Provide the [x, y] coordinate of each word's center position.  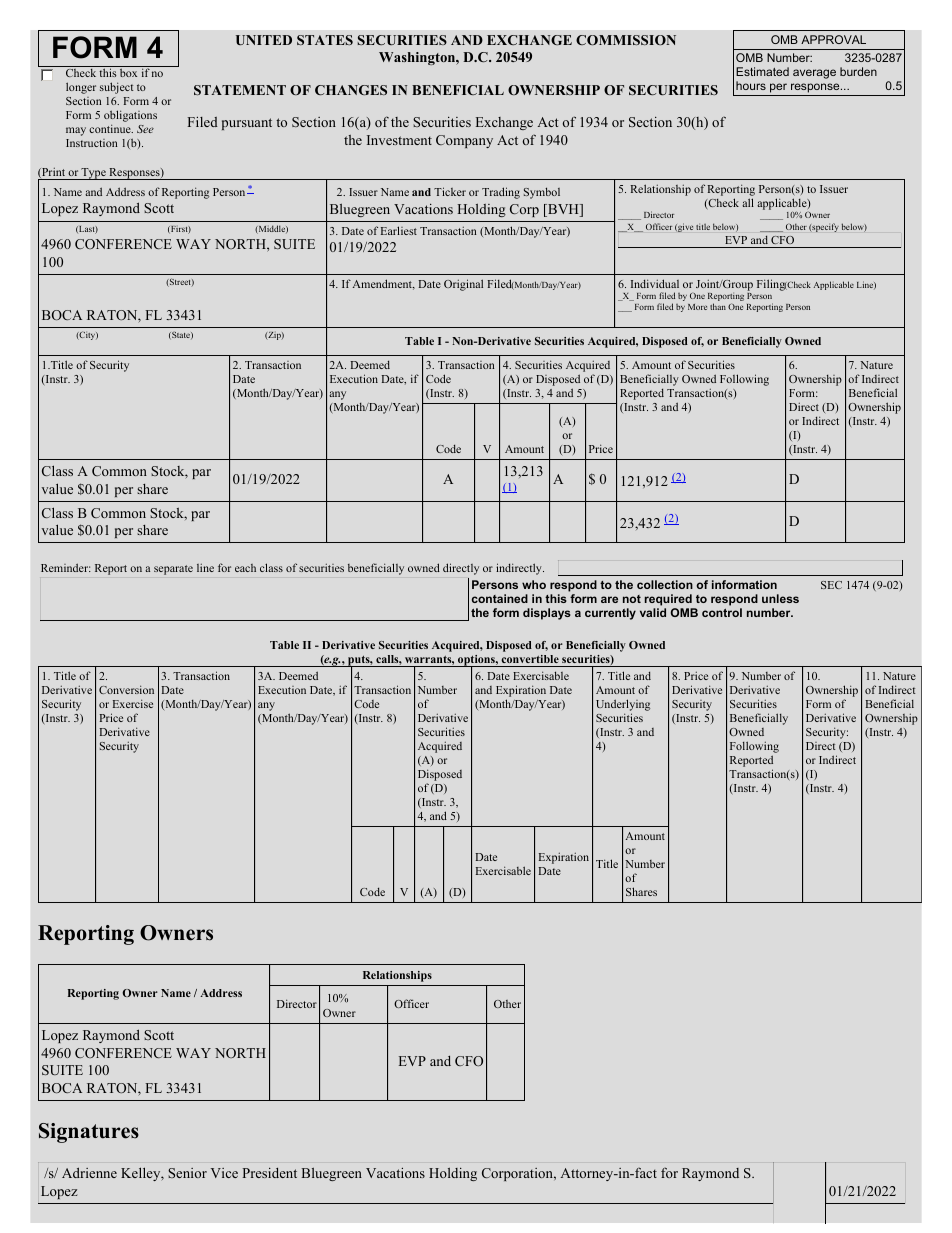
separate [173, 570]
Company [464, 141]
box [128, 73]
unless [780, 598]
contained [500, 598]
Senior [187, 1173]
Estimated [762, 71]
